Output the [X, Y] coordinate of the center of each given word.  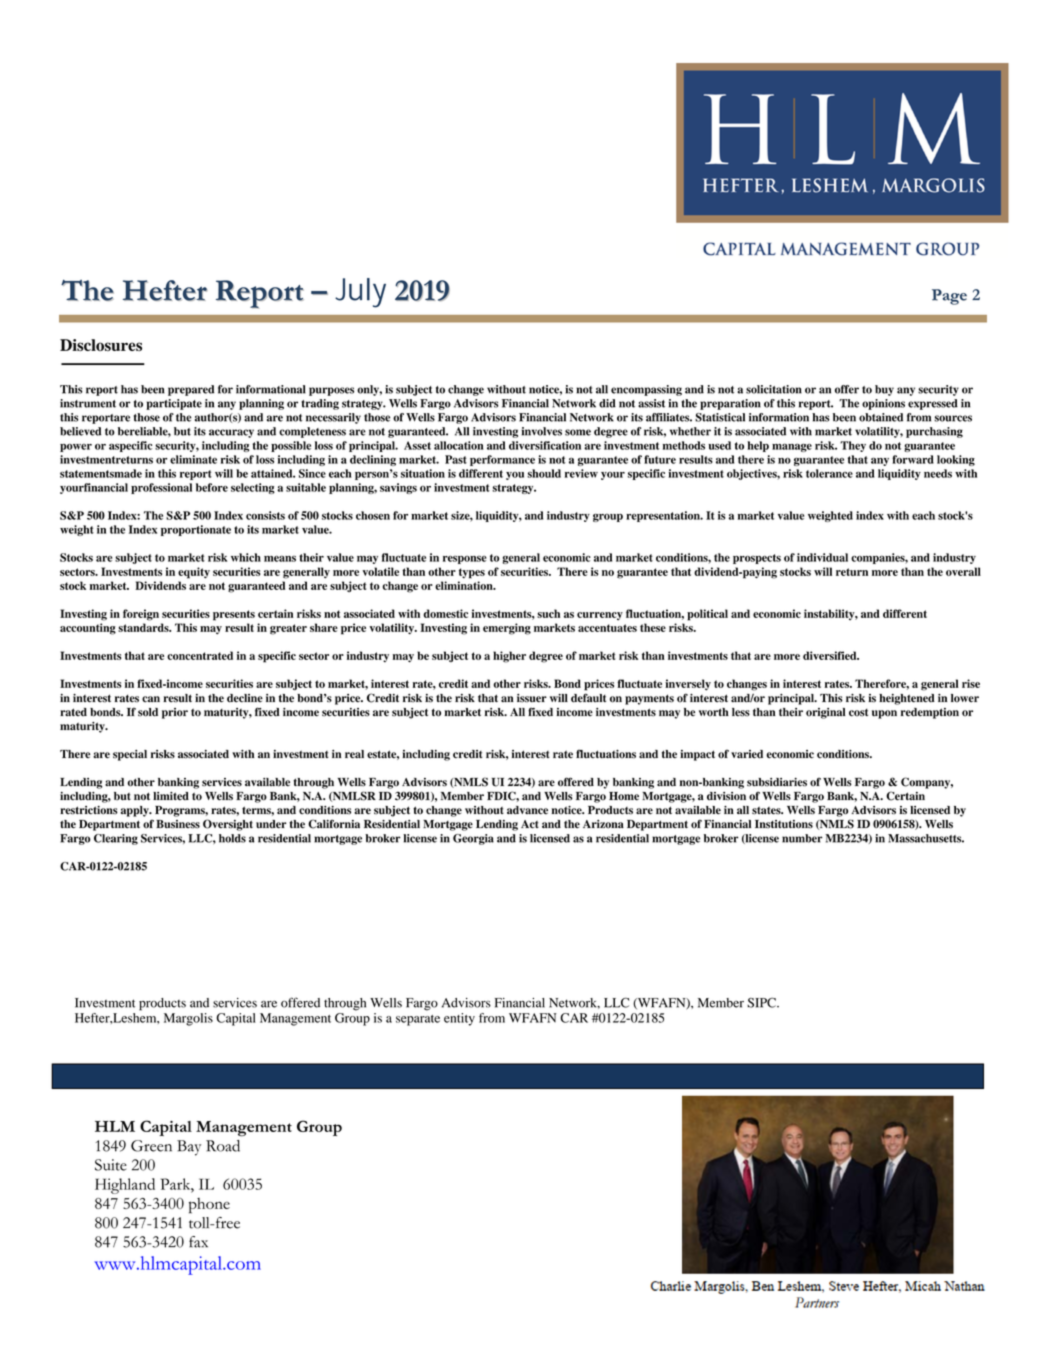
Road [223, 1146]
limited [171, 796]
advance [527, 810]
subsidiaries [777, 782]
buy [884, 390]
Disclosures [101, 345]
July [360, 293]
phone [209, 1206]
